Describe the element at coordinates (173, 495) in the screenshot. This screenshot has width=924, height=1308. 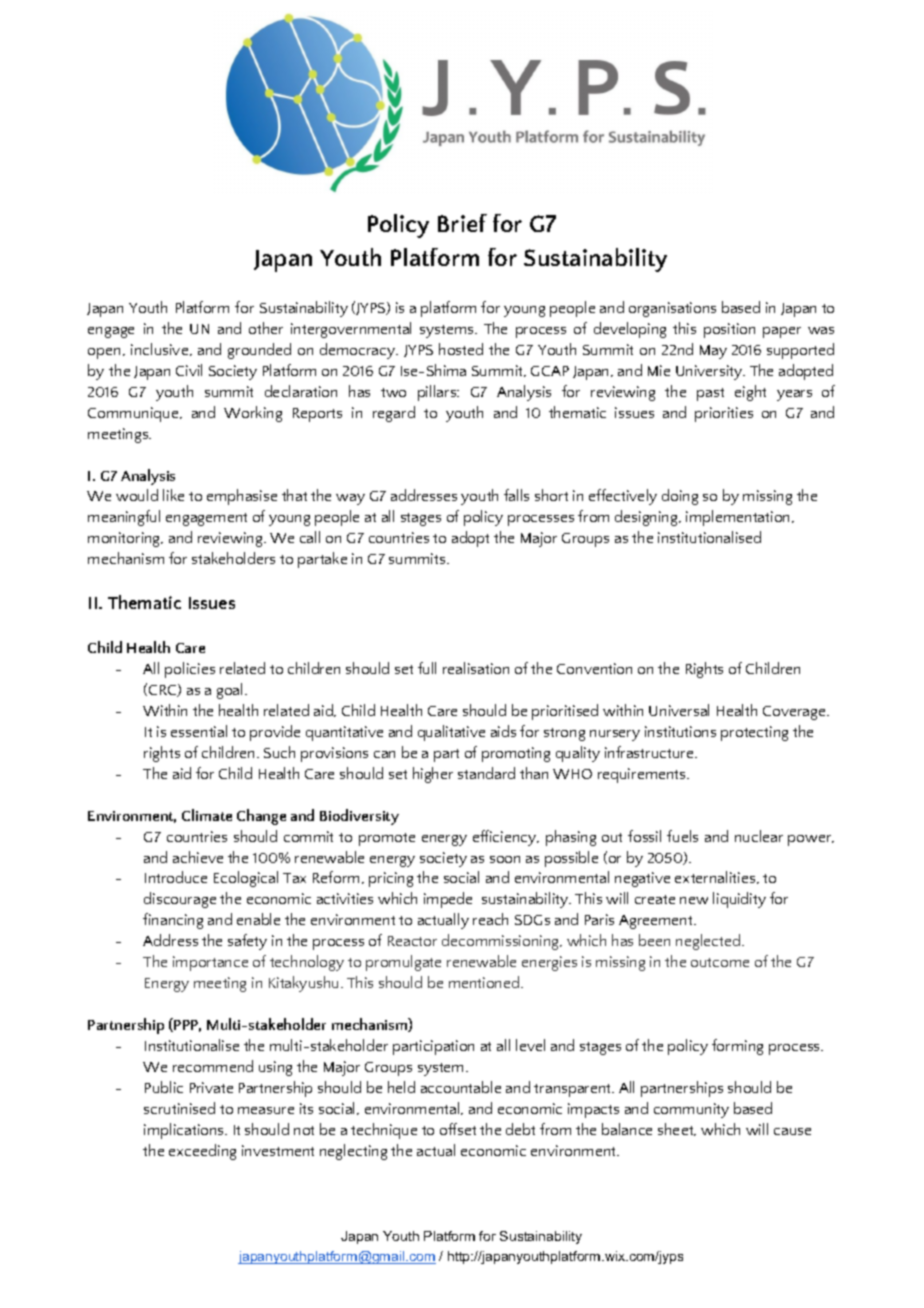
I see `like` at that location.
